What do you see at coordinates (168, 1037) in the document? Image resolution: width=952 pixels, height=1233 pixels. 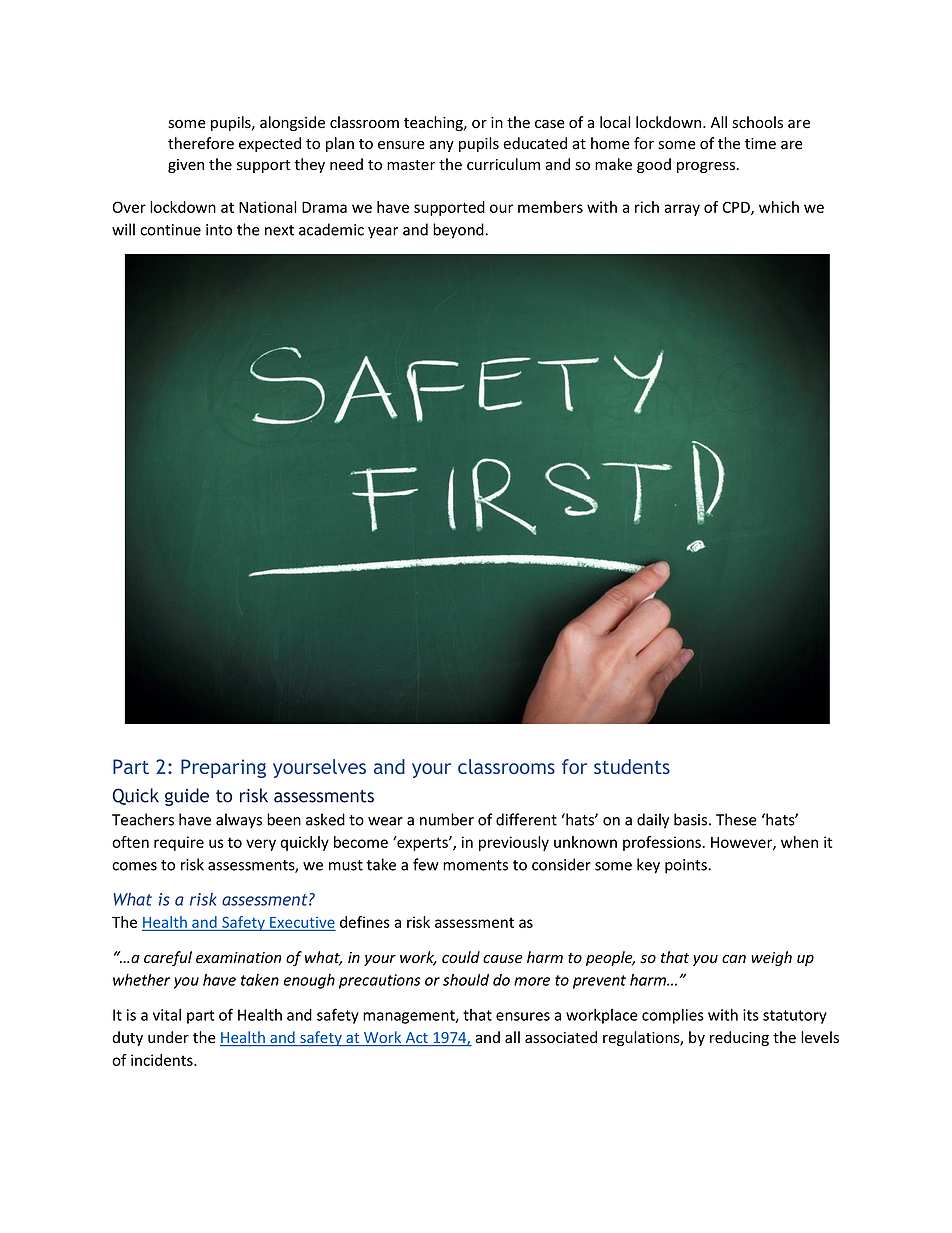 I see `under` at bounding box center [168, 1037].
